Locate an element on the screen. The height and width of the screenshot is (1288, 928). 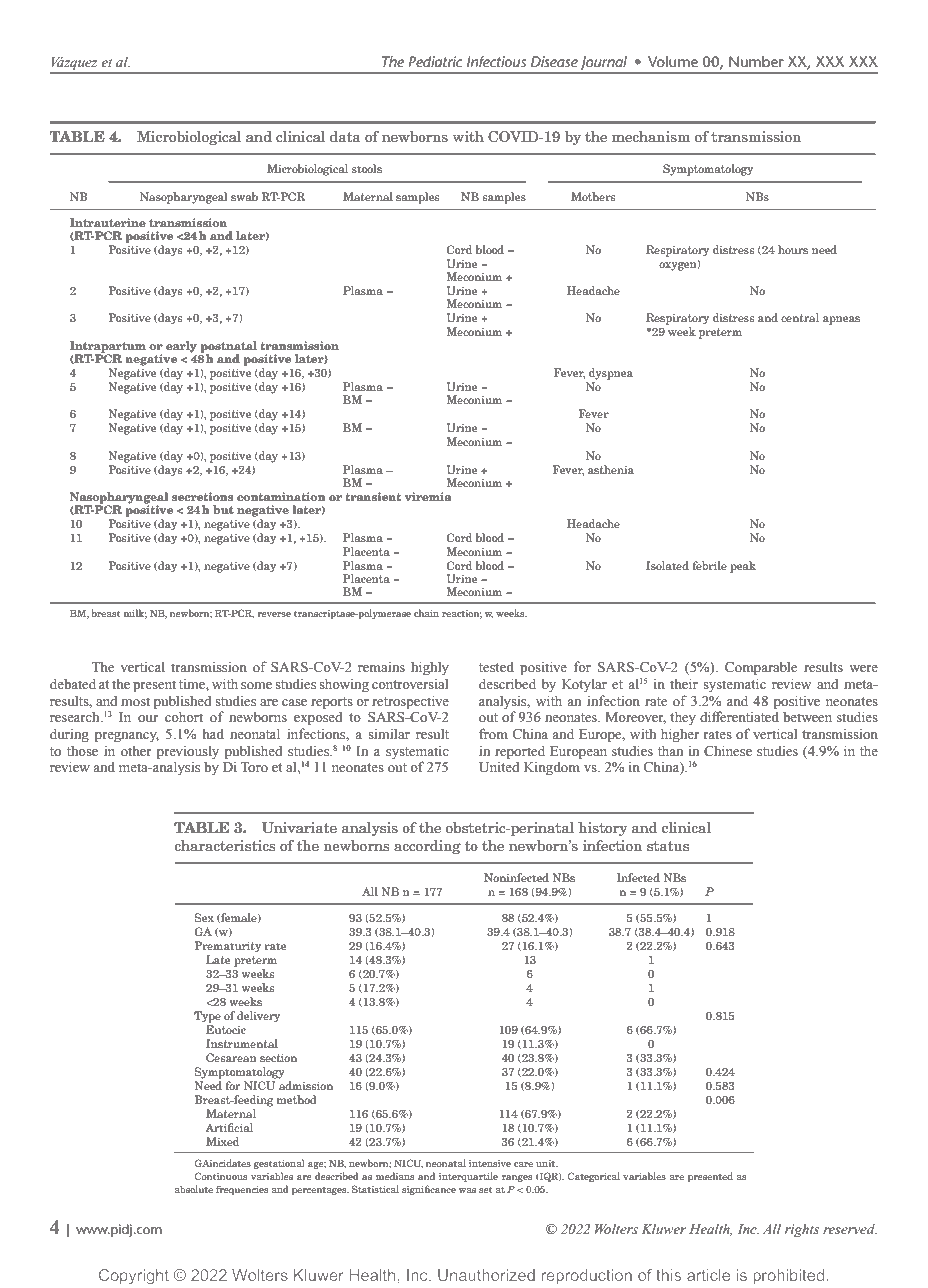
Comparable is located at coordinates (761, 668).
